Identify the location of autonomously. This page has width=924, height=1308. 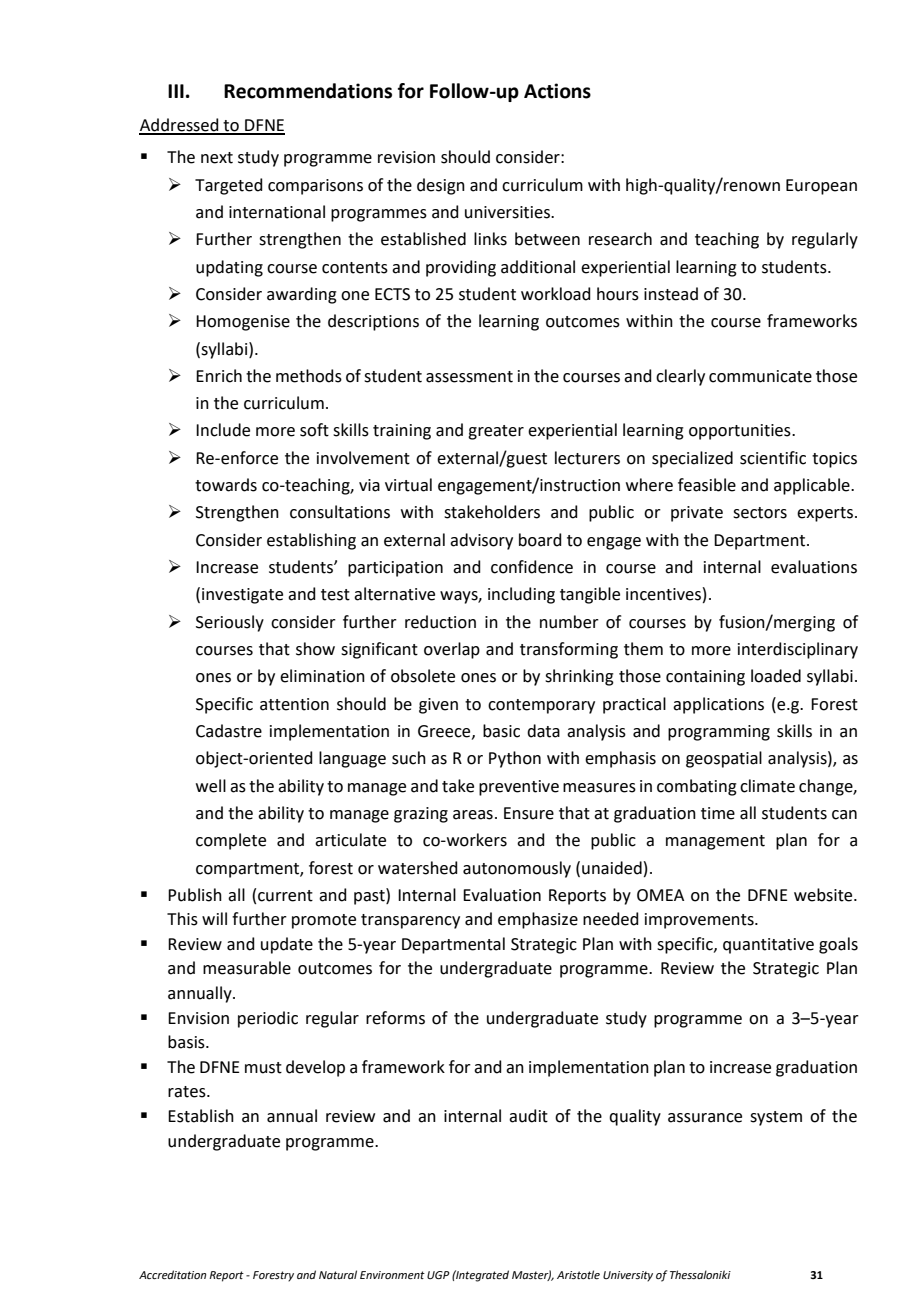
(517, 869).
